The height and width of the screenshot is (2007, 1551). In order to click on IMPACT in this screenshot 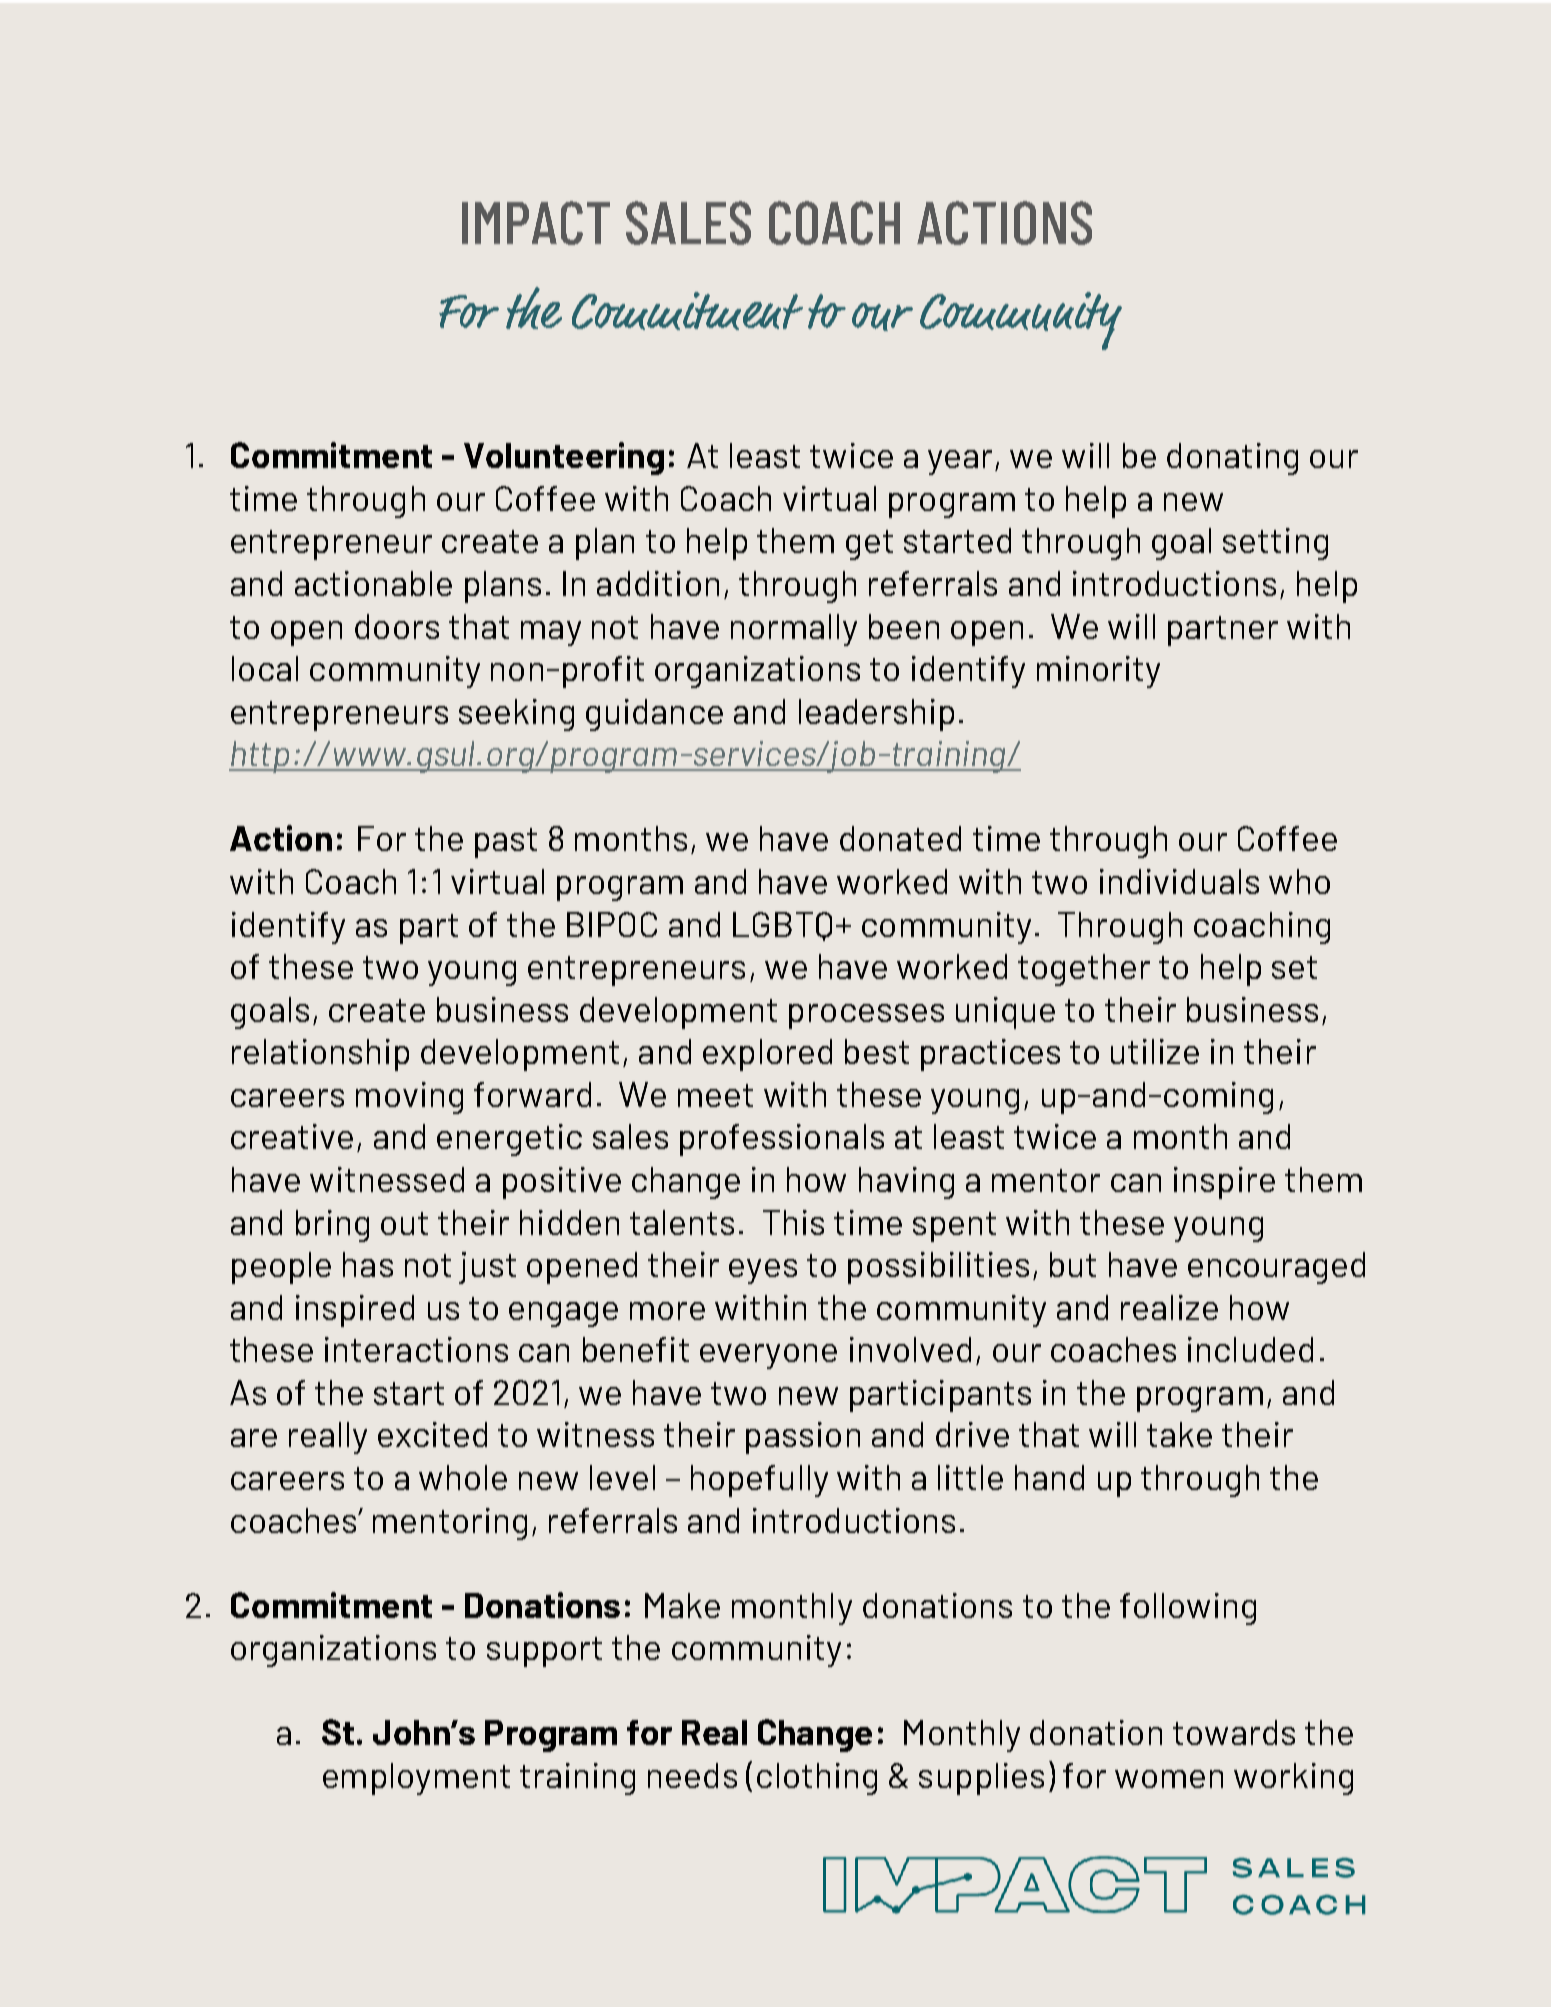, I will do `click(536, 223)`.
